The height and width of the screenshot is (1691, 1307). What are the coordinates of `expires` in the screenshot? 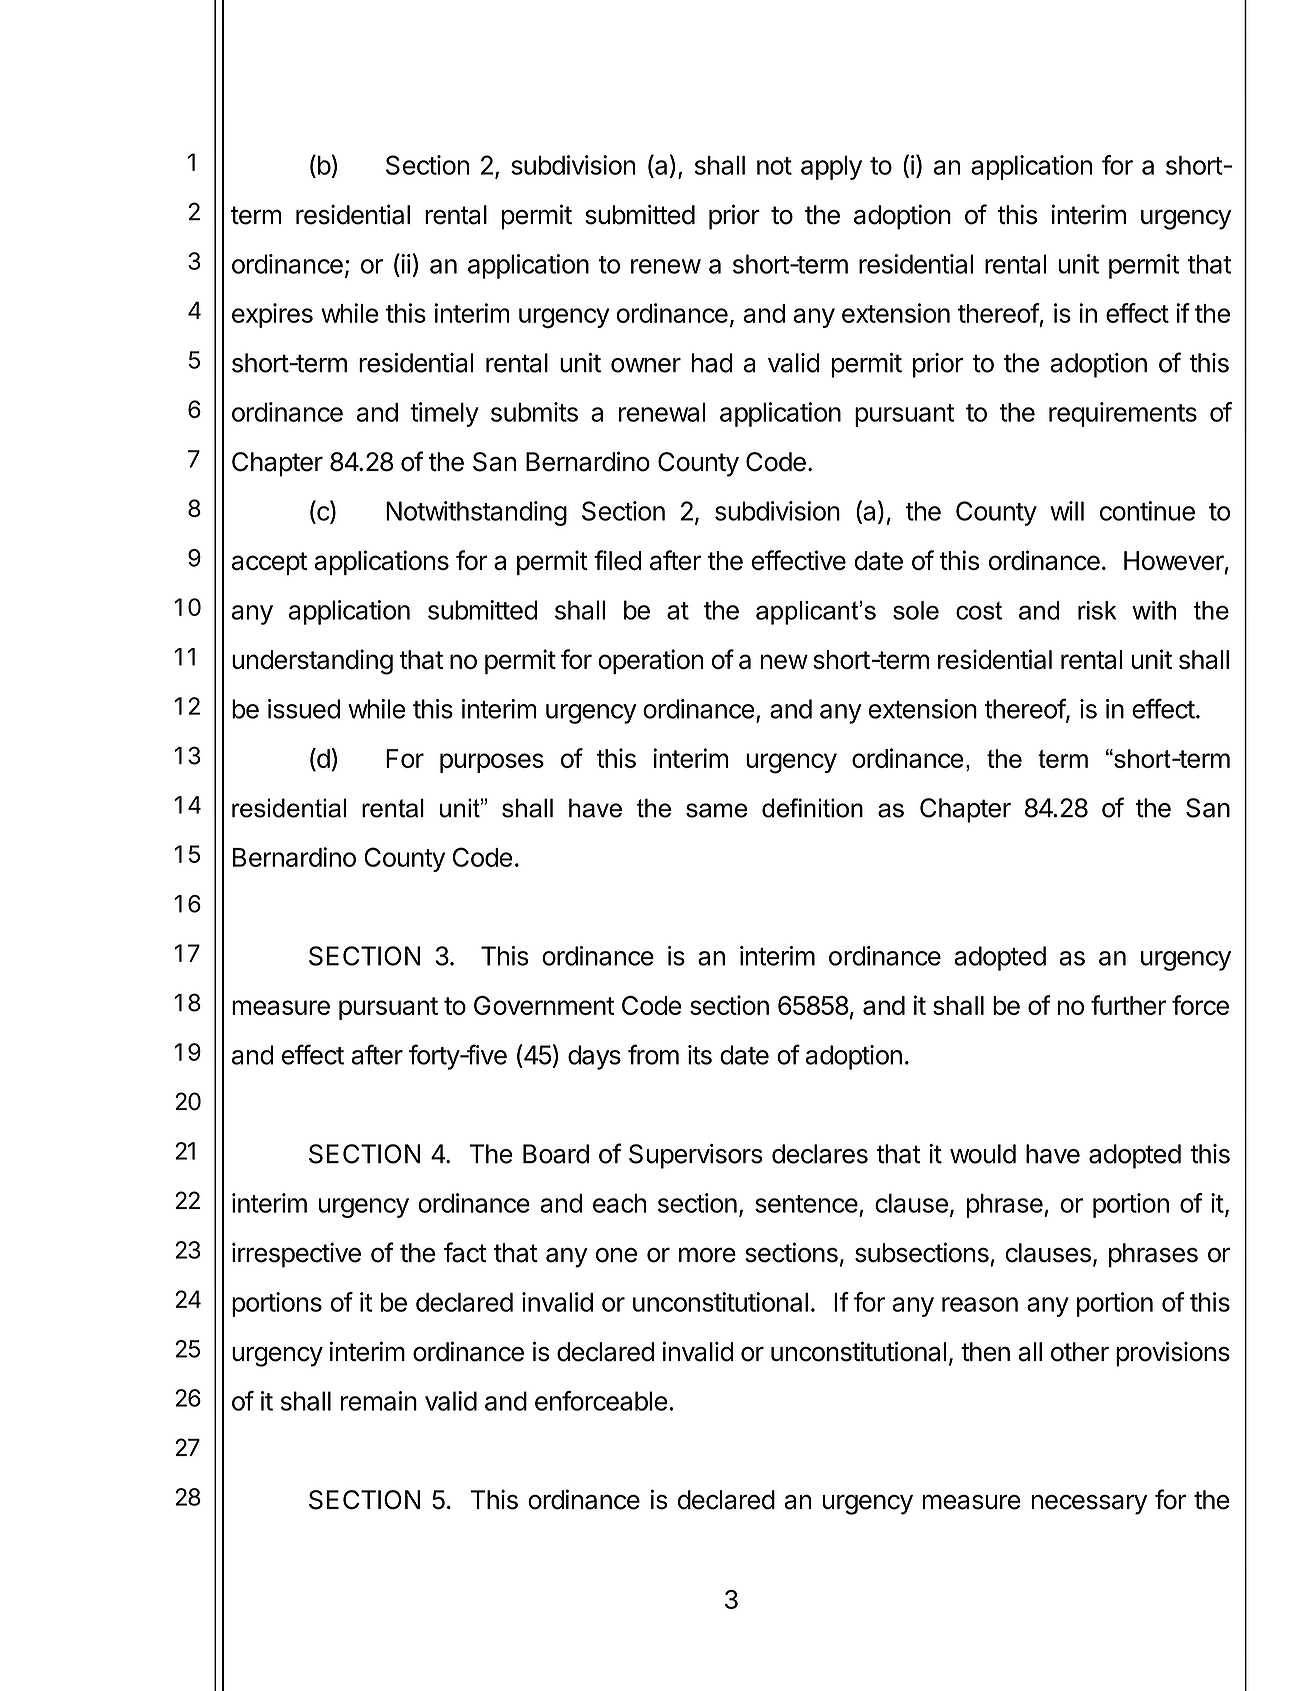 It's located at (272, 315).
